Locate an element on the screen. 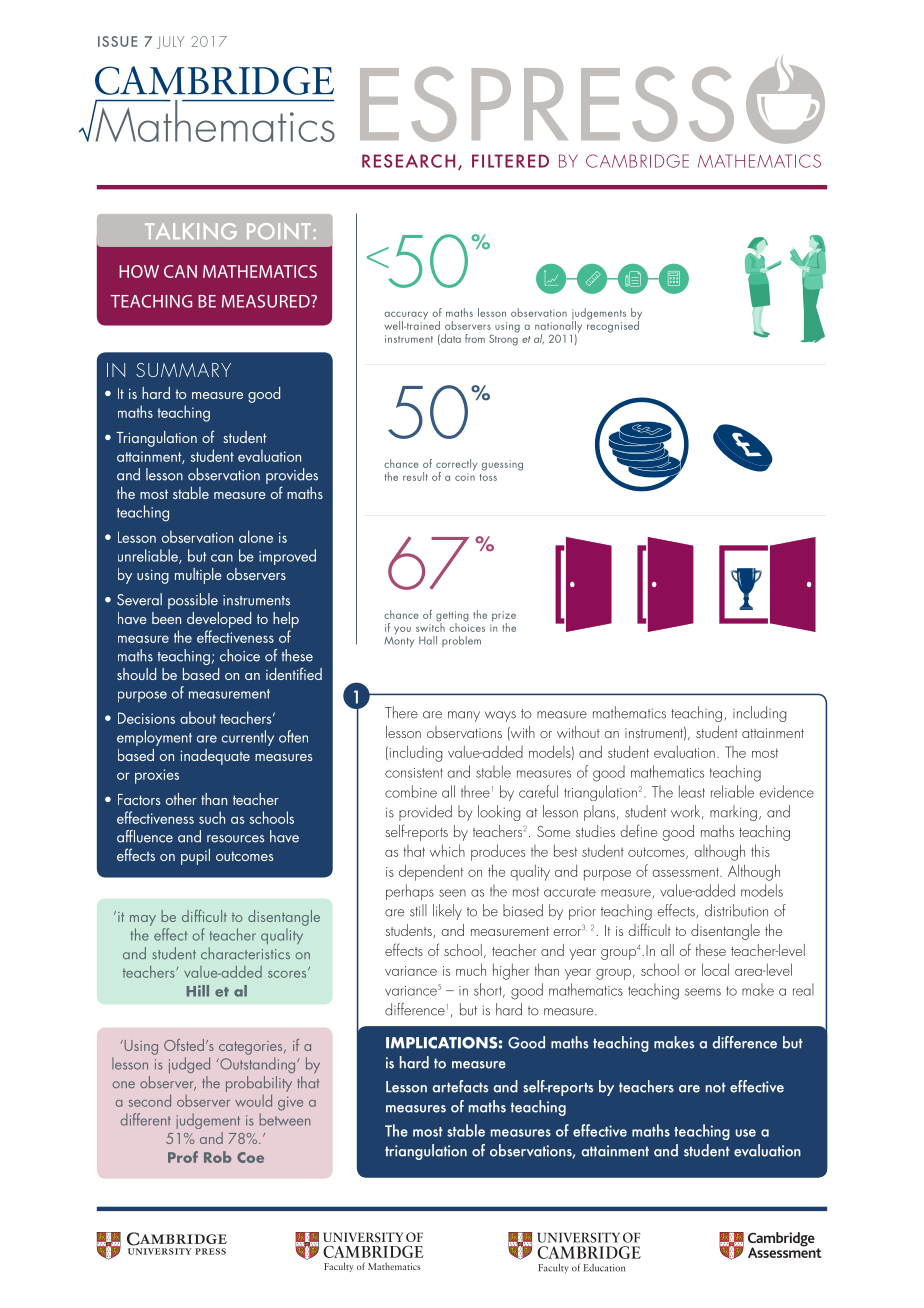  recognised is located at coordinates (613, 325).
